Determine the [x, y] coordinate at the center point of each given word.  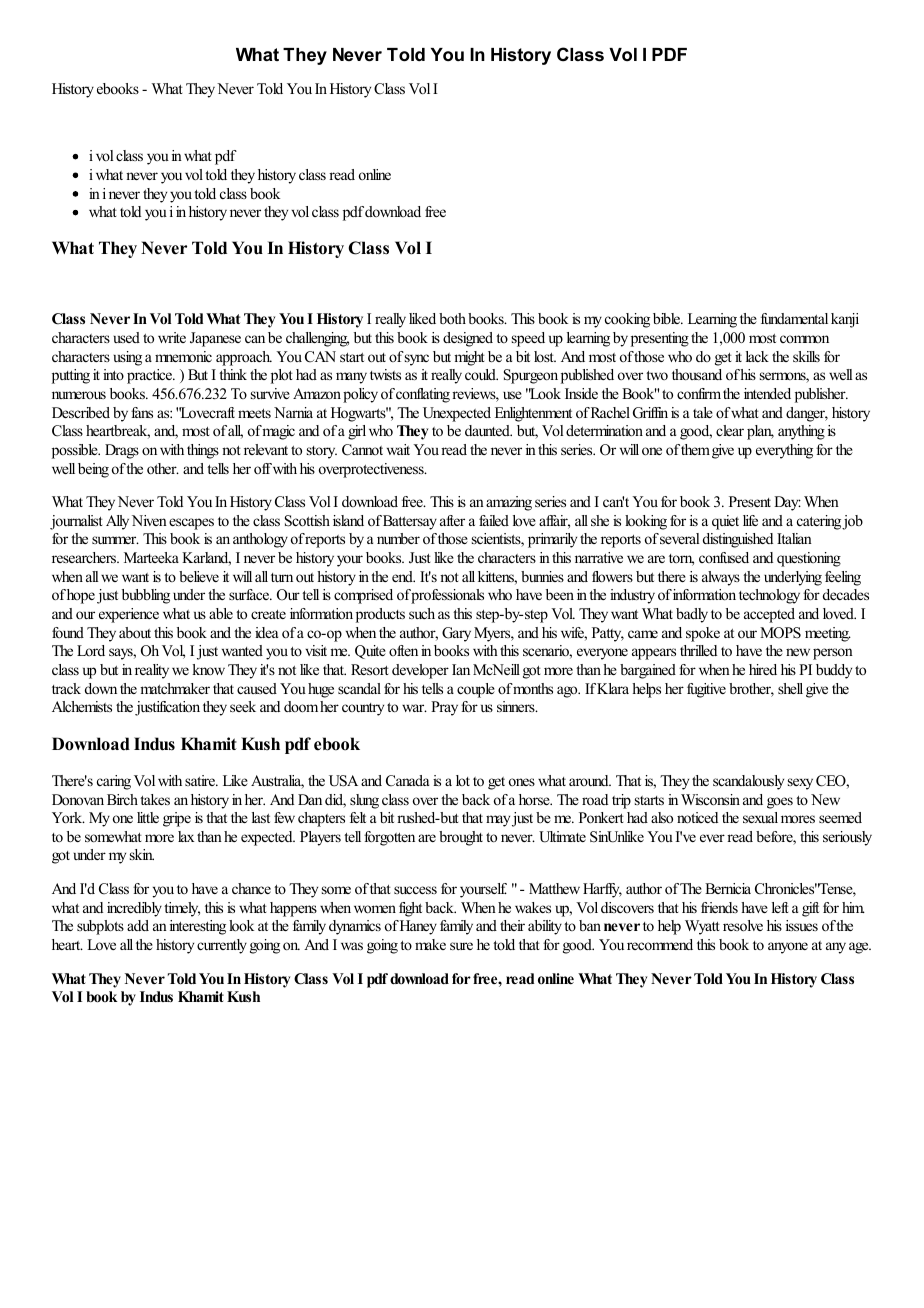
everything [784, 451]
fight [410, 909]
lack [757, 356]
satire [201, 780]
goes [780, 803]
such [422, 613]
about [135, 632]
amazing [509, 503]
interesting [198, 927]
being [93, 470]
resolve [743, 925]
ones [522, 782]
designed [468, 339]
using [127, 358]
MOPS [780, 633]
